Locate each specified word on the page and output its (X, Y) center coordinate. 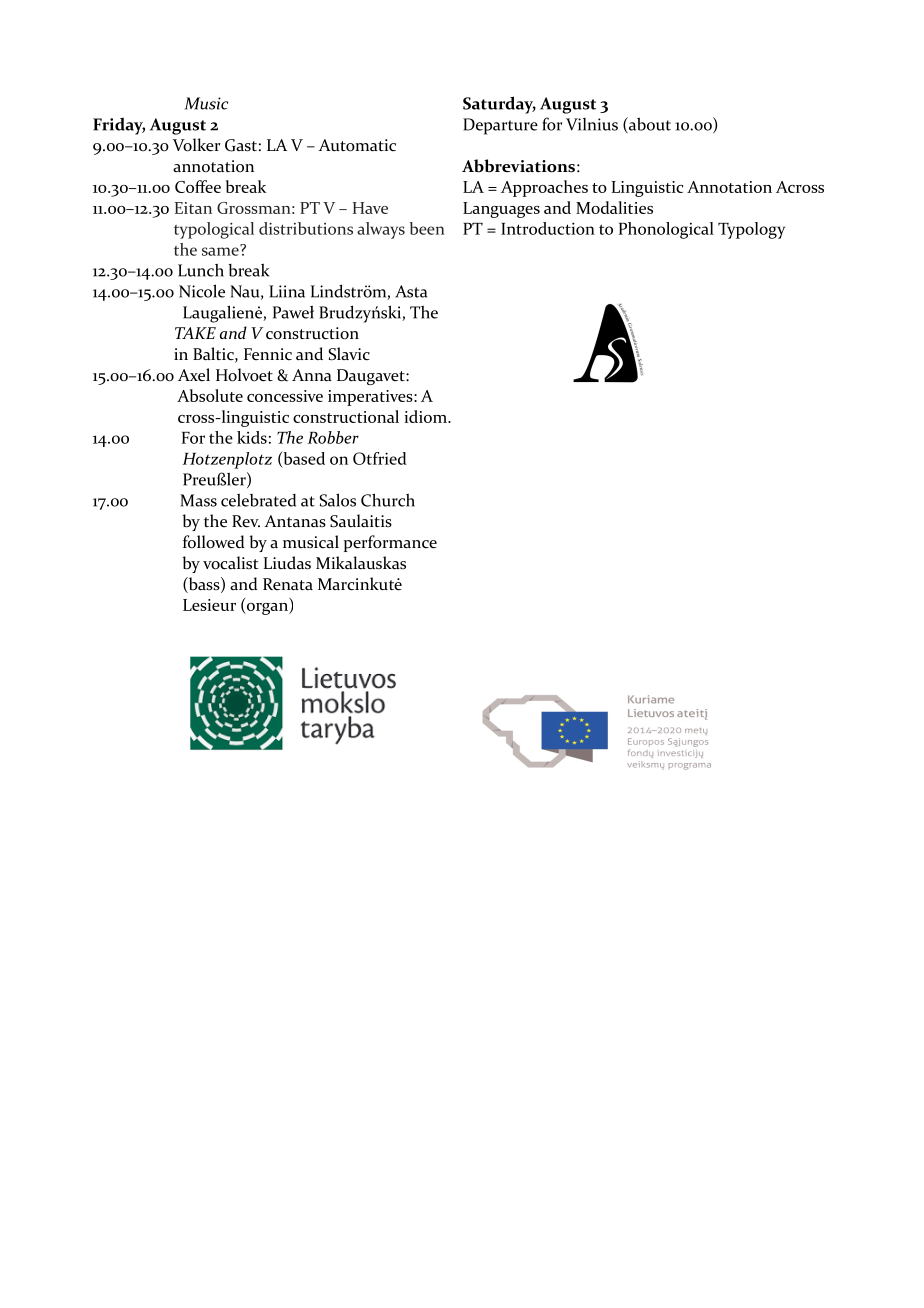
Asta (411, 291)
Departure (500, 126)
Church (388, 500)
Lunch (201, 270)
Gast (241, 145)
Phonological (666, 230)
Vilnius (592, 124)
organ (267, 609)
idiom (426, 416)
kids (252, 437)
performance (390, 543)
